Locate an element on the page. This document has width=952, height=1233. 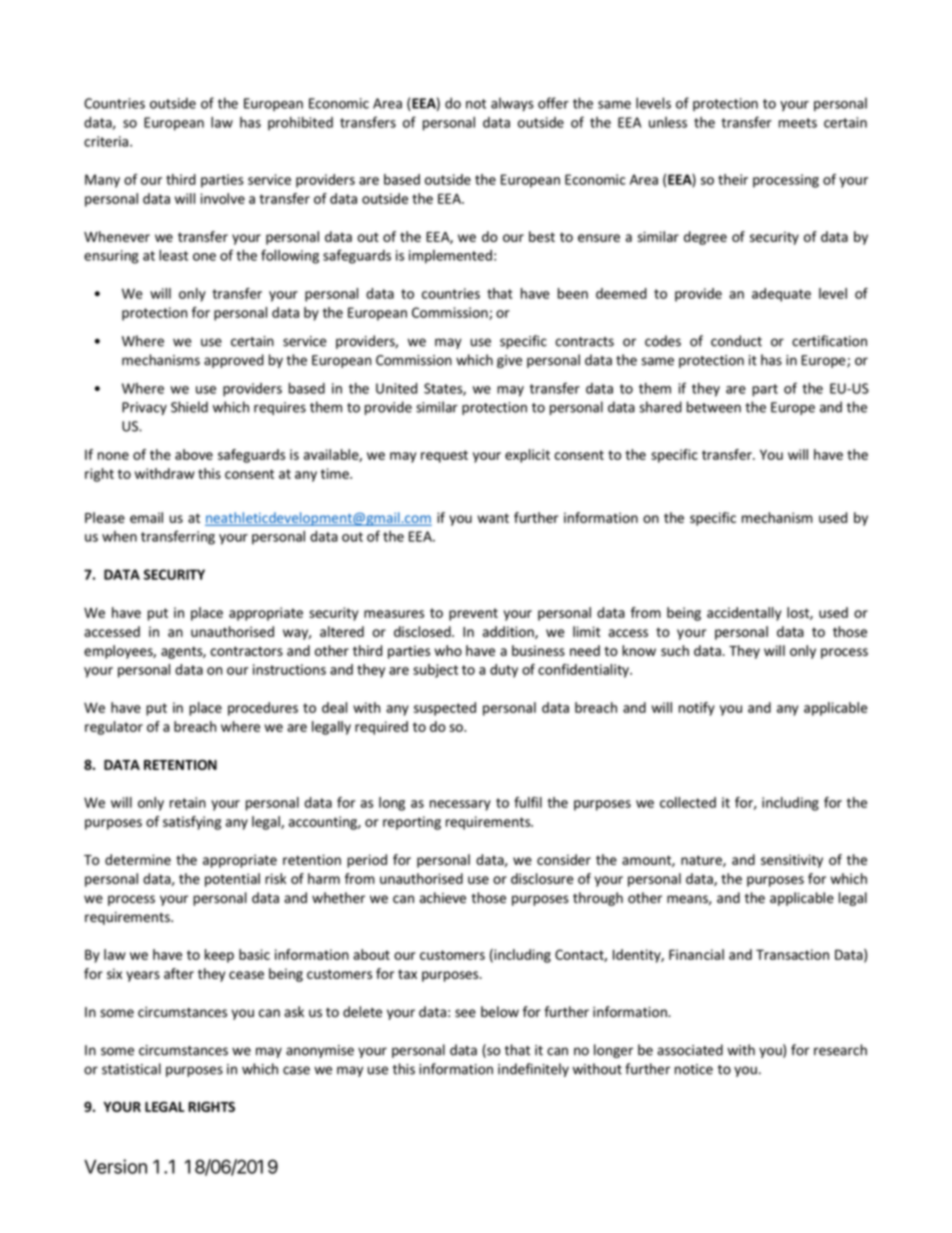
collected is located at coordinates (688, 802).
